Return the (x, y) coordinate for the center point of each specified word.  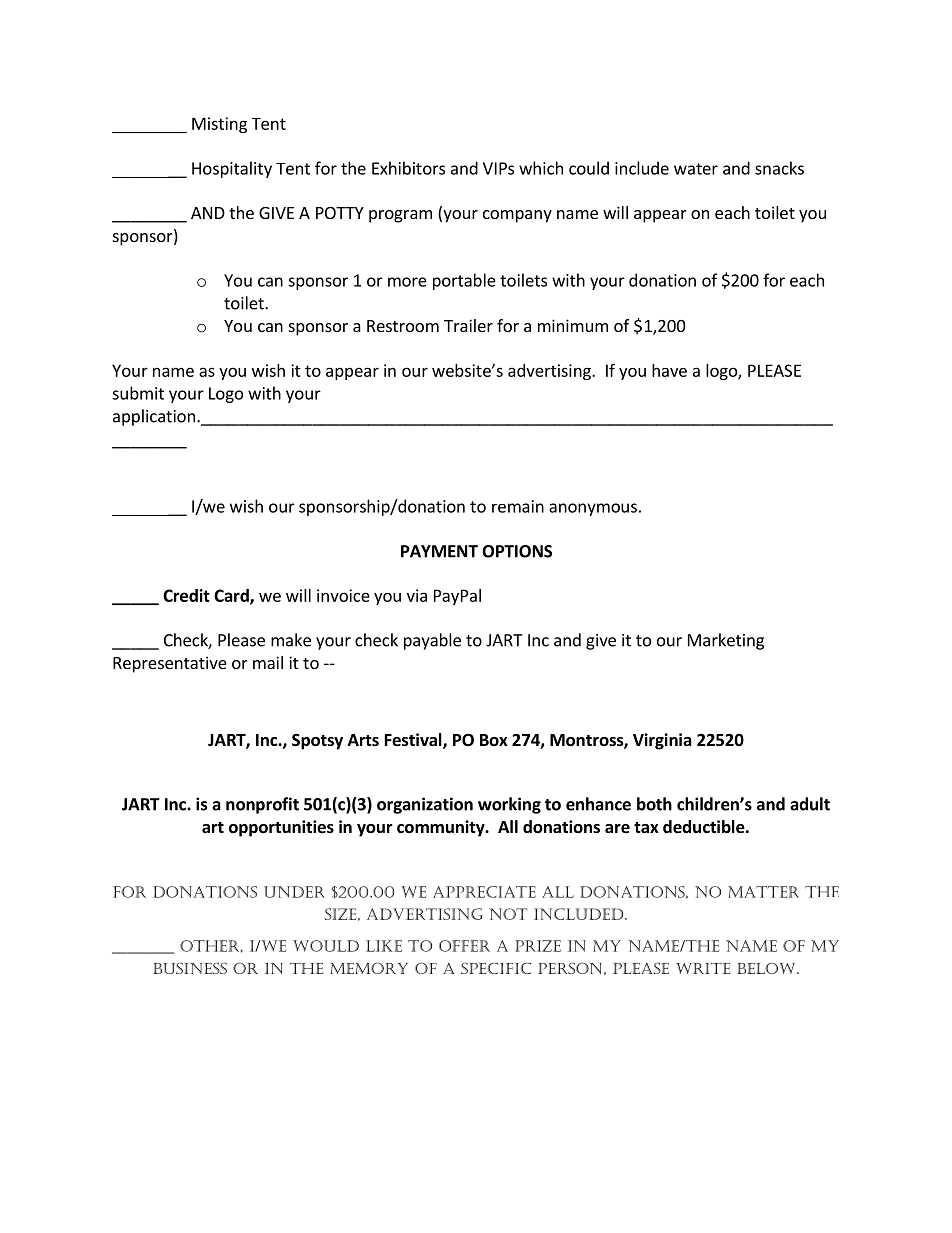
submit (138, 393)
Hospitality (232, 169)
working (509, 805)
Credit (186, 595)
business (190, 968)
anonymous (593, 509)
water (696, 169)
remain (518, 506)
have (669, 370)
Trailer (468, 325)
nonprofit (262, 805)
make (291, 640)
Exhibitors (408, 168)
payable (432, 641)
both (654, 804)
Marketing (726, 641)
